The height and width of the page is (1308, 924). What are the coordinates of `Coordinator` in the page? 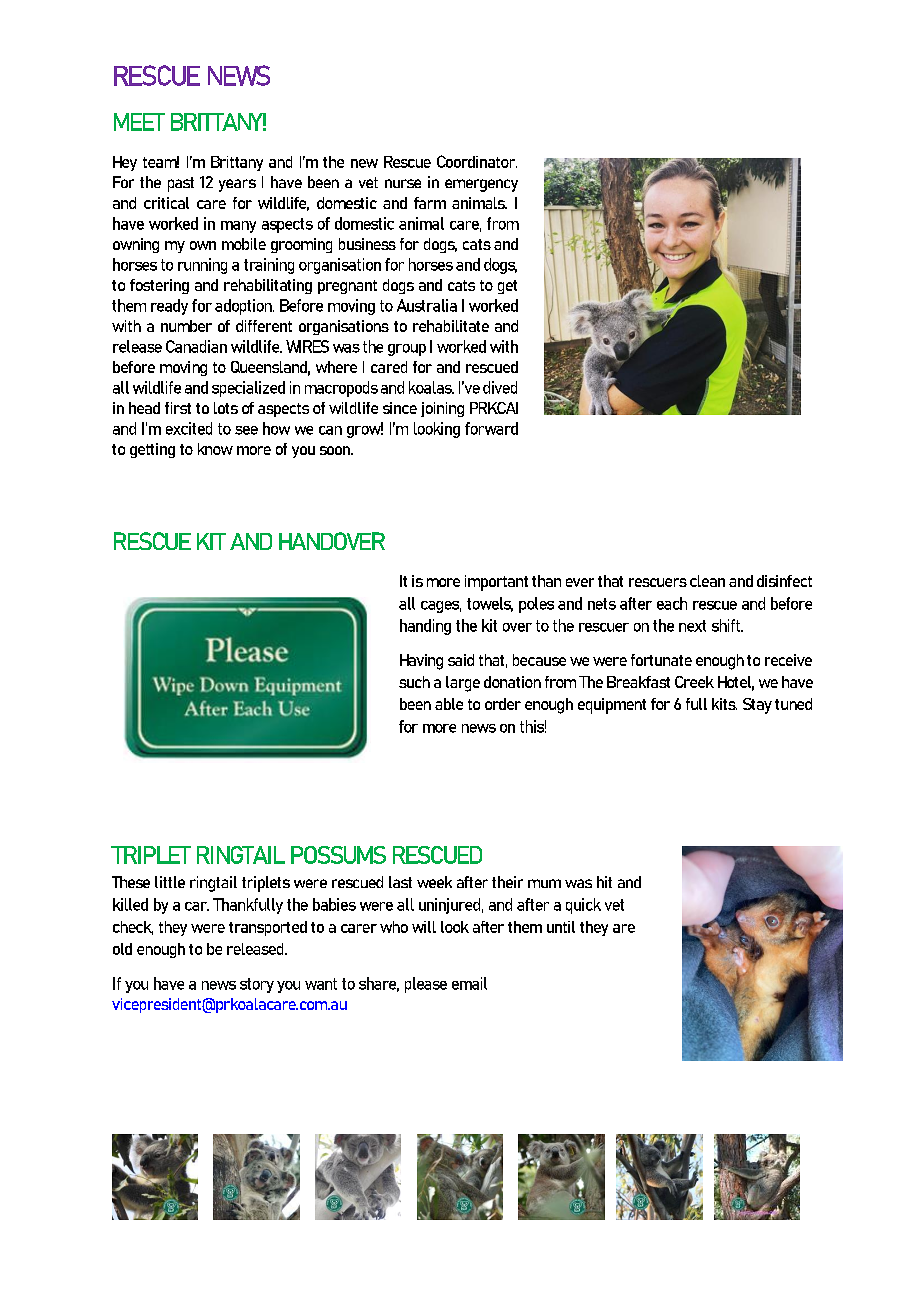 It's located at (477, 161).
